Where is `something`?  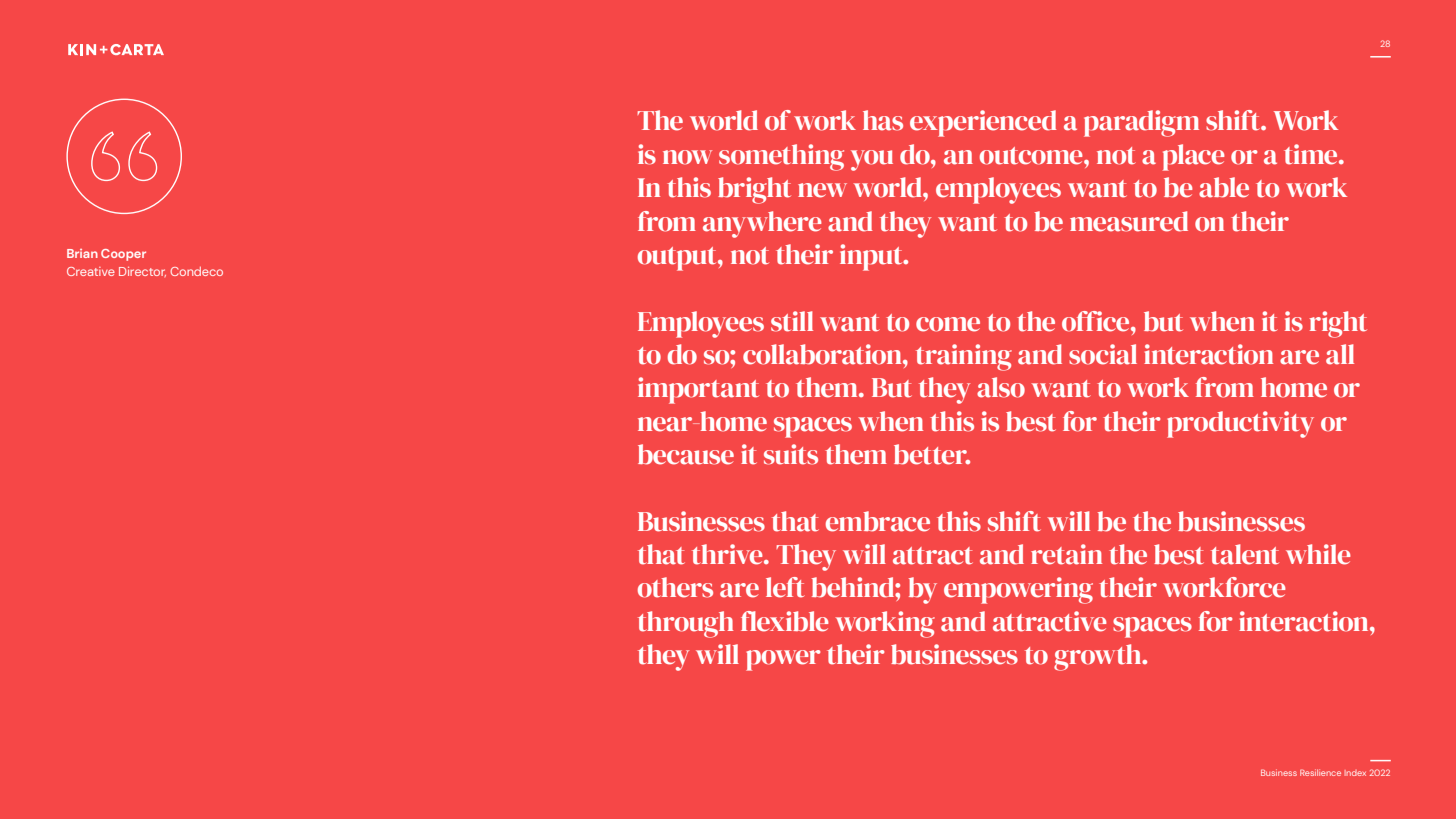
something is located at coordinates (781, 157).
